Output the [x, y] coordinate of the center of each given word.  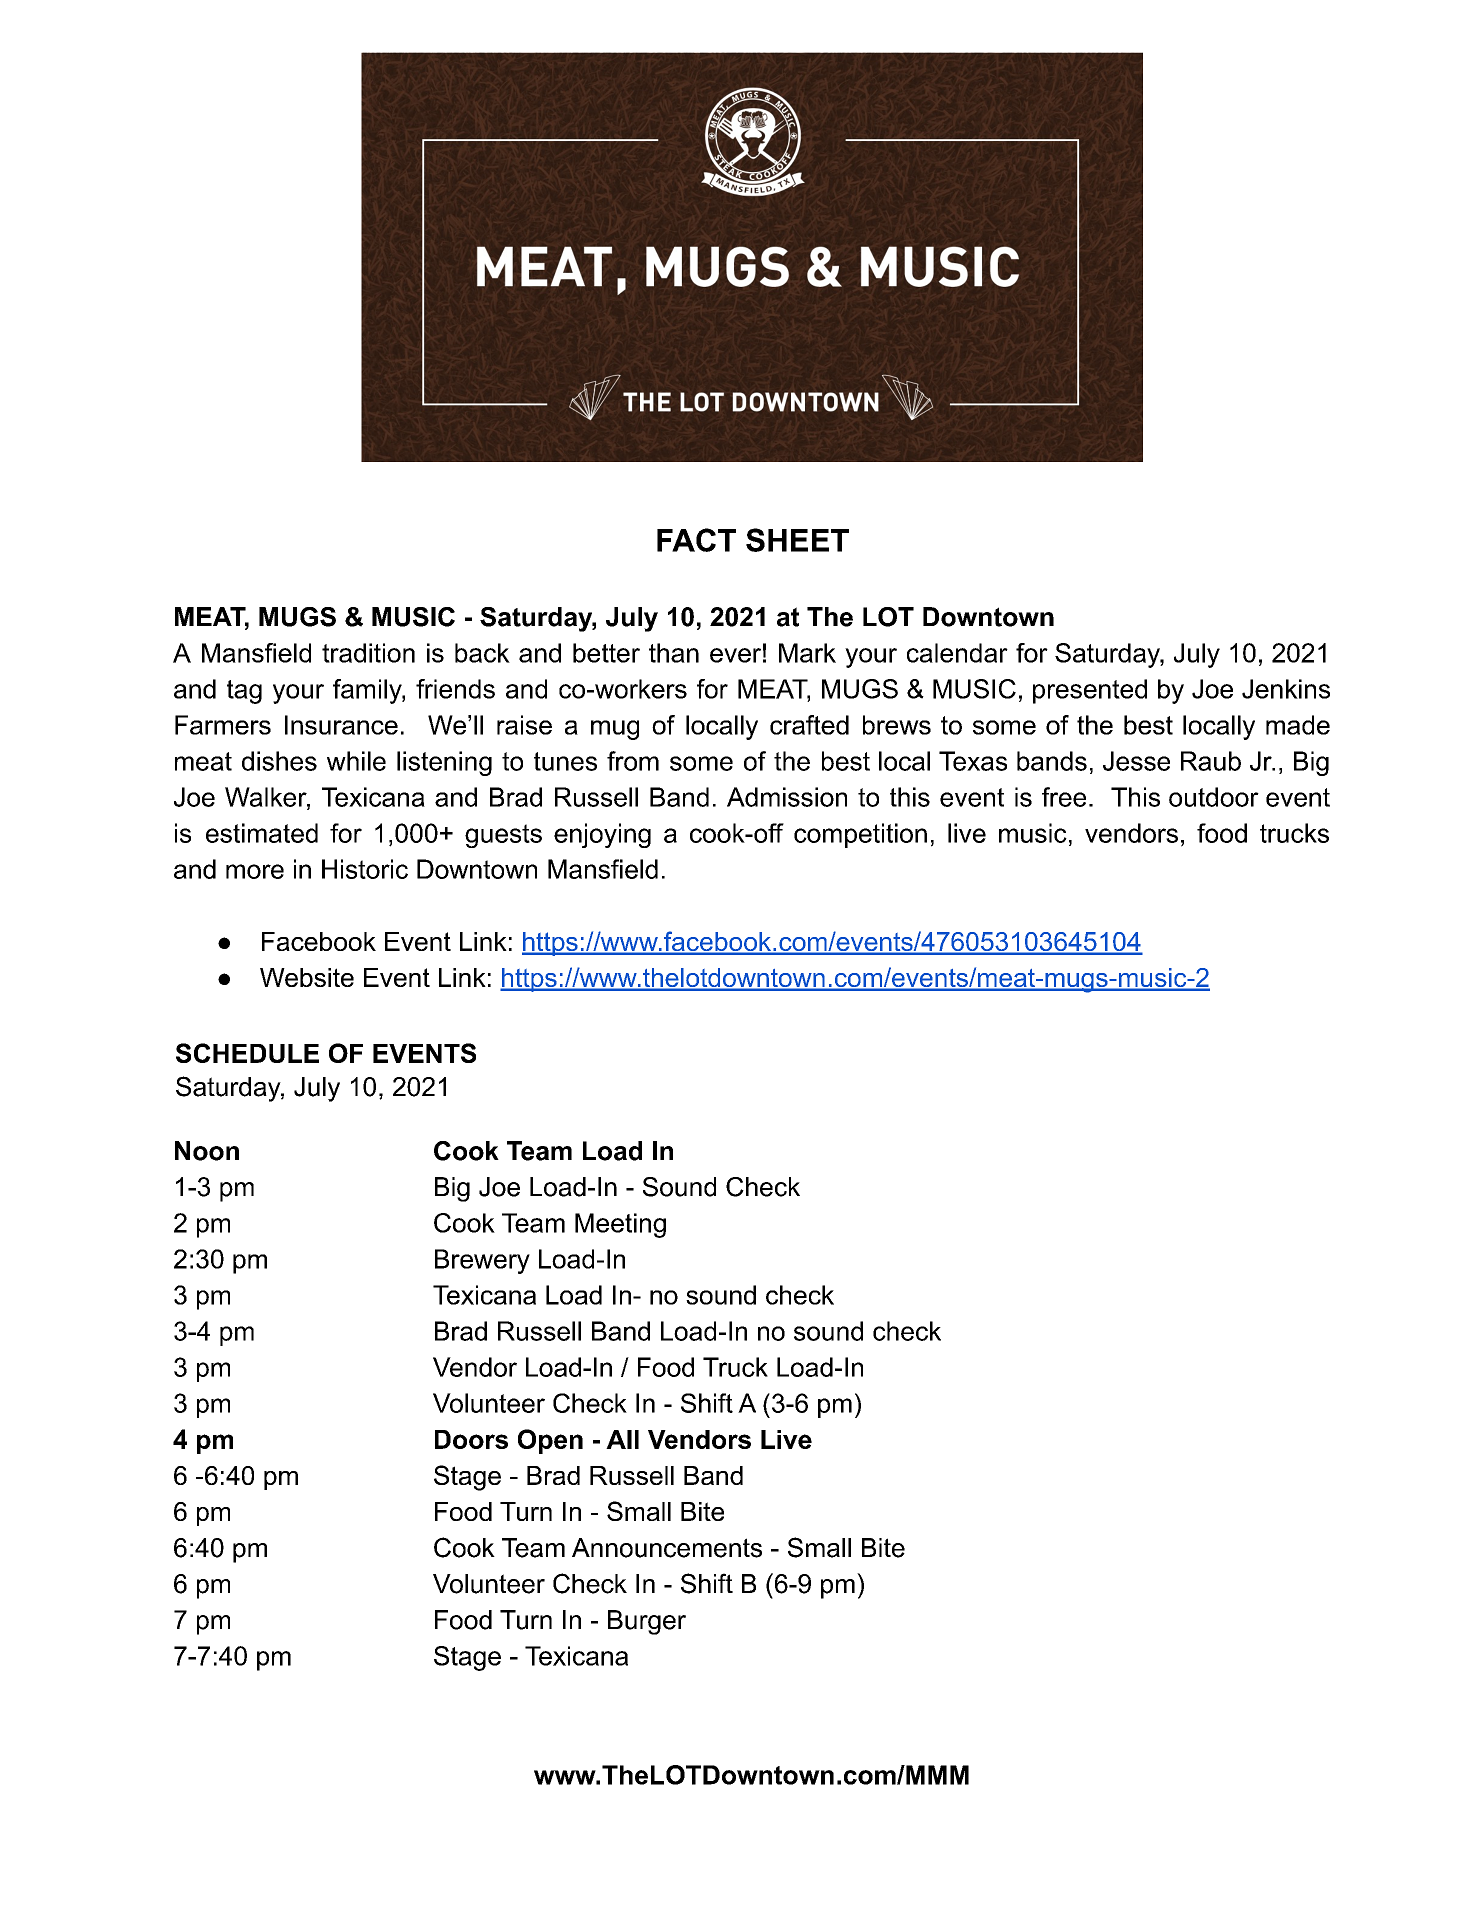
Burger [647, 1622]
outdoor [1214, 797]
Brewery [482, 1261]
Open [550, 1441]
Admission [787, 797]
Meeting [620, 1225]
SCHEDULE [247, 1053]
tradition [368, 653]
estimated [262, 833]
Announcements [667, 1548]
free [1064, 797]
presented [1090, 691]
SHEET [797, 540]
